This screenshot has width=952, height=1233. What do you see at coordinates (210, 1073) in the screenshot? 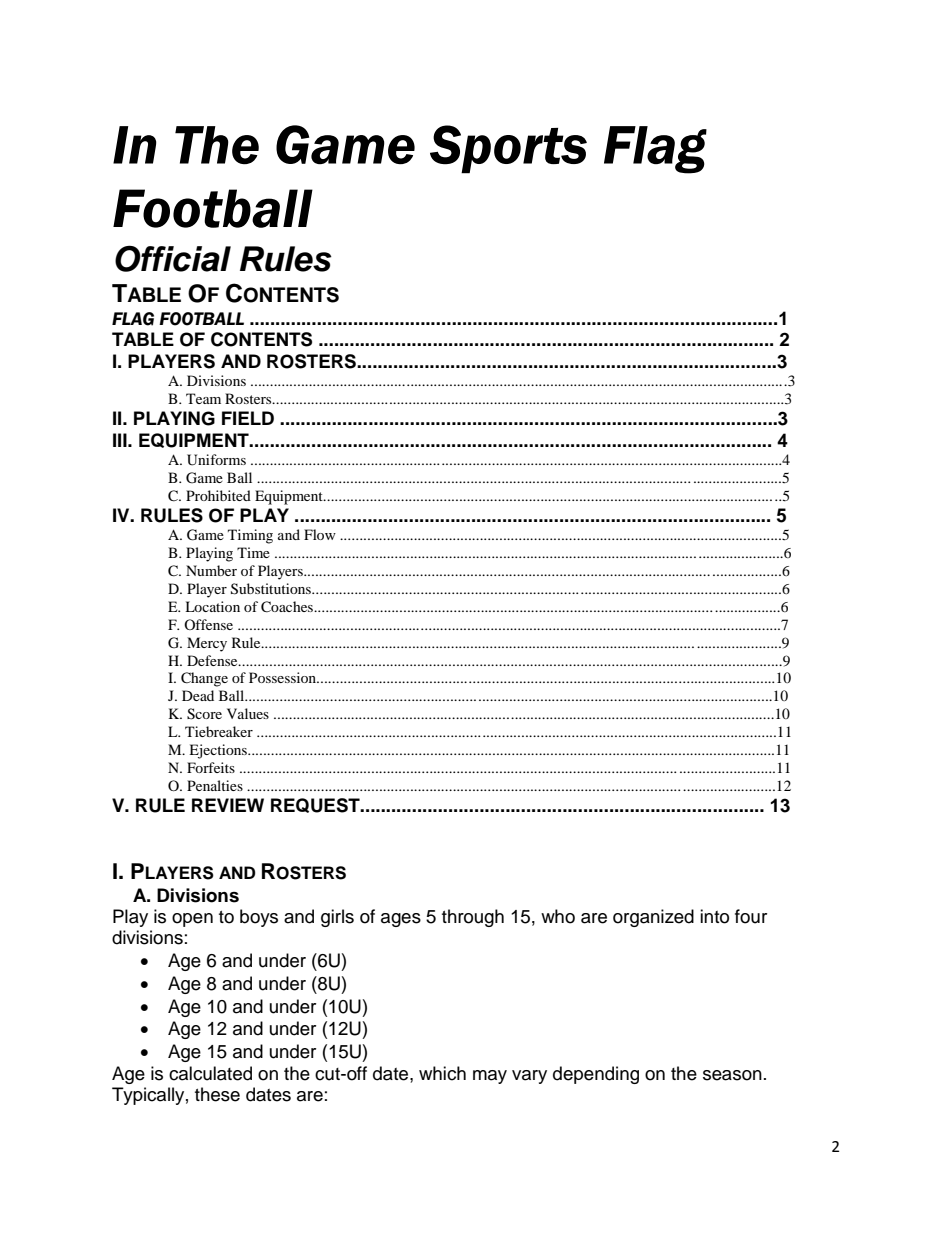
I see `calculated` at bounding box center [210, 1073].
